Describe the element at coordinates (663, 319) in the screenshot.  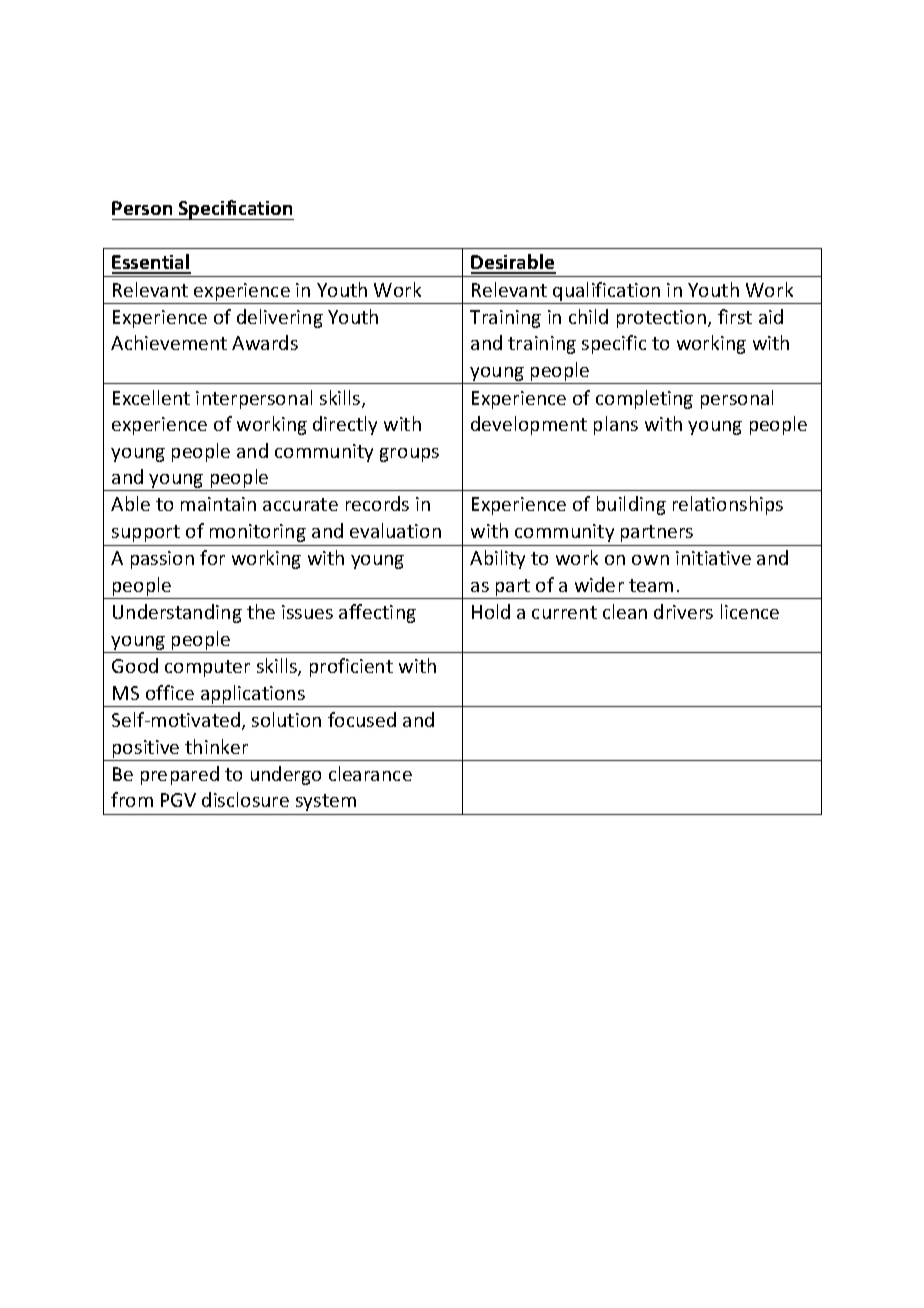
I see `protection` at that location.
